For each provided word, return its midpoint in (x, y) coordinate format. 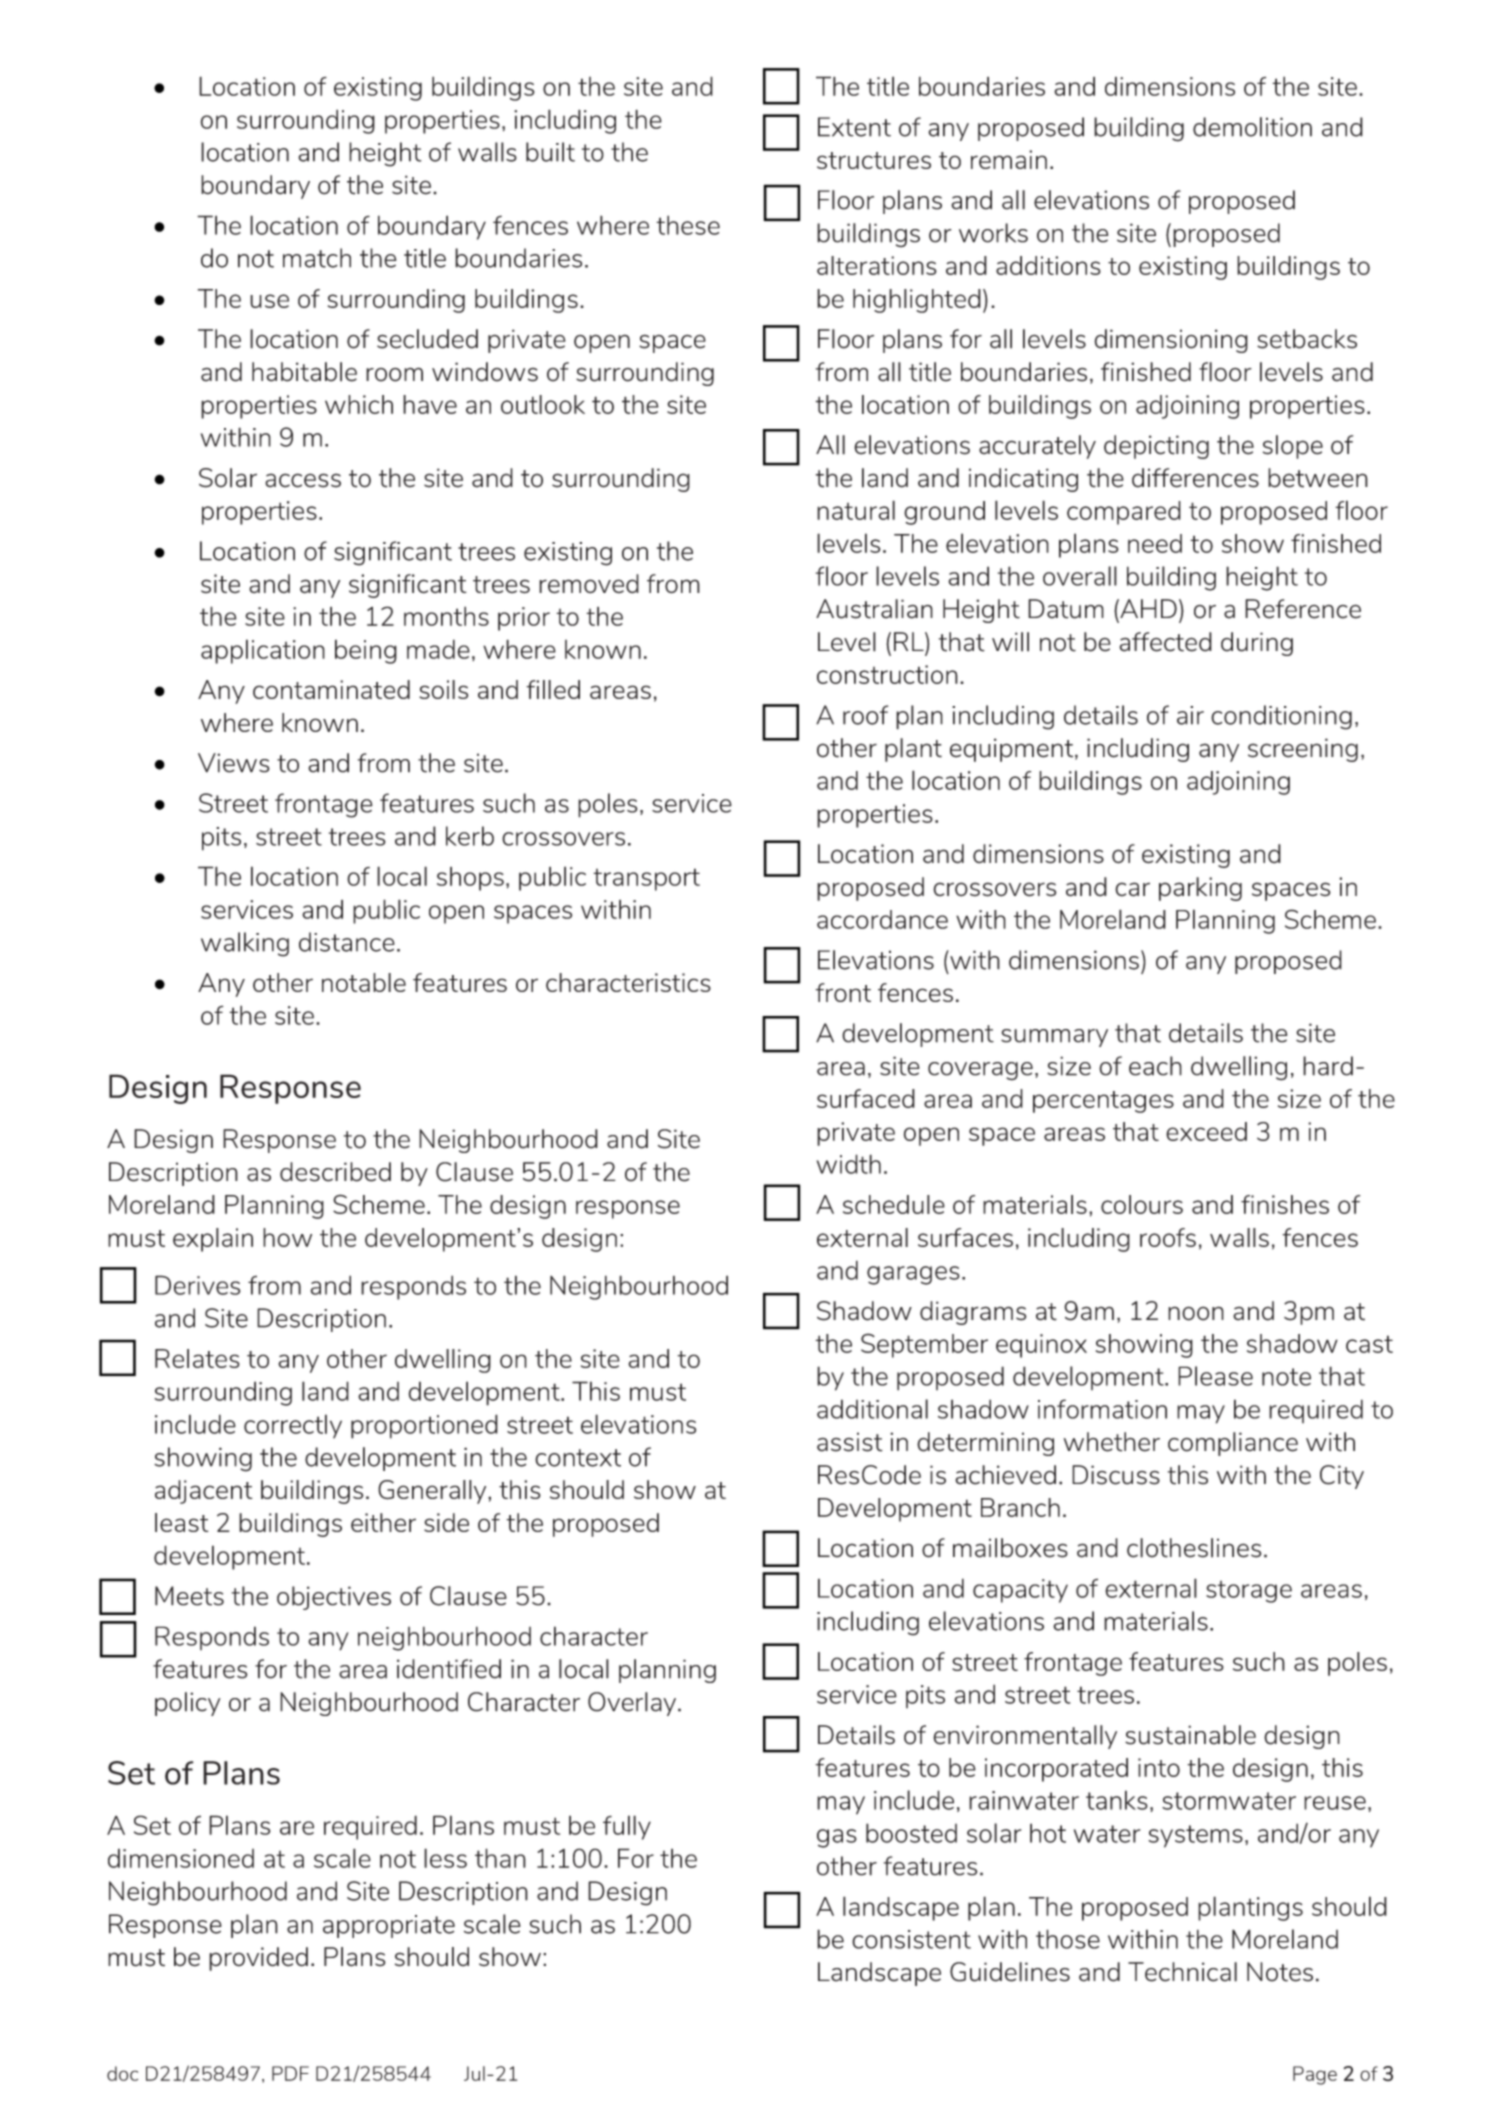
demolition (1252, 127)
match (317, 258)
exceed (1206, 1131)
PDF (290, 2073)
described (335, 1172)
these (688, 225)
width (849, 1164)
